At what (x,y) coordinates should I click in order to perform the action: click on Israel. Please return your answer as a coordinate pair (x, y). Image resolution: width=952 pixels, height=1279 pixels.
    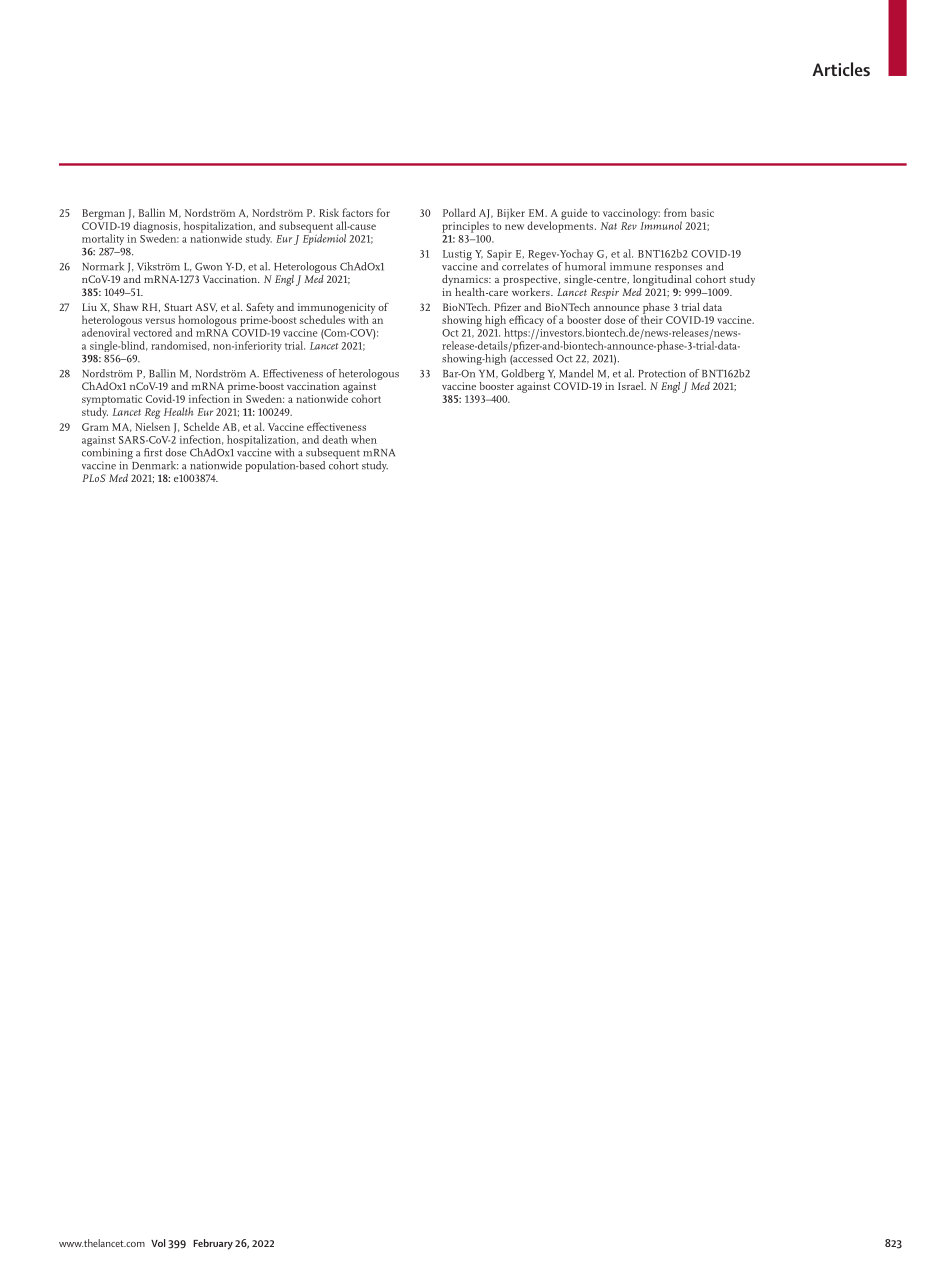
    Looking at the image, I should click on (632, 386).
